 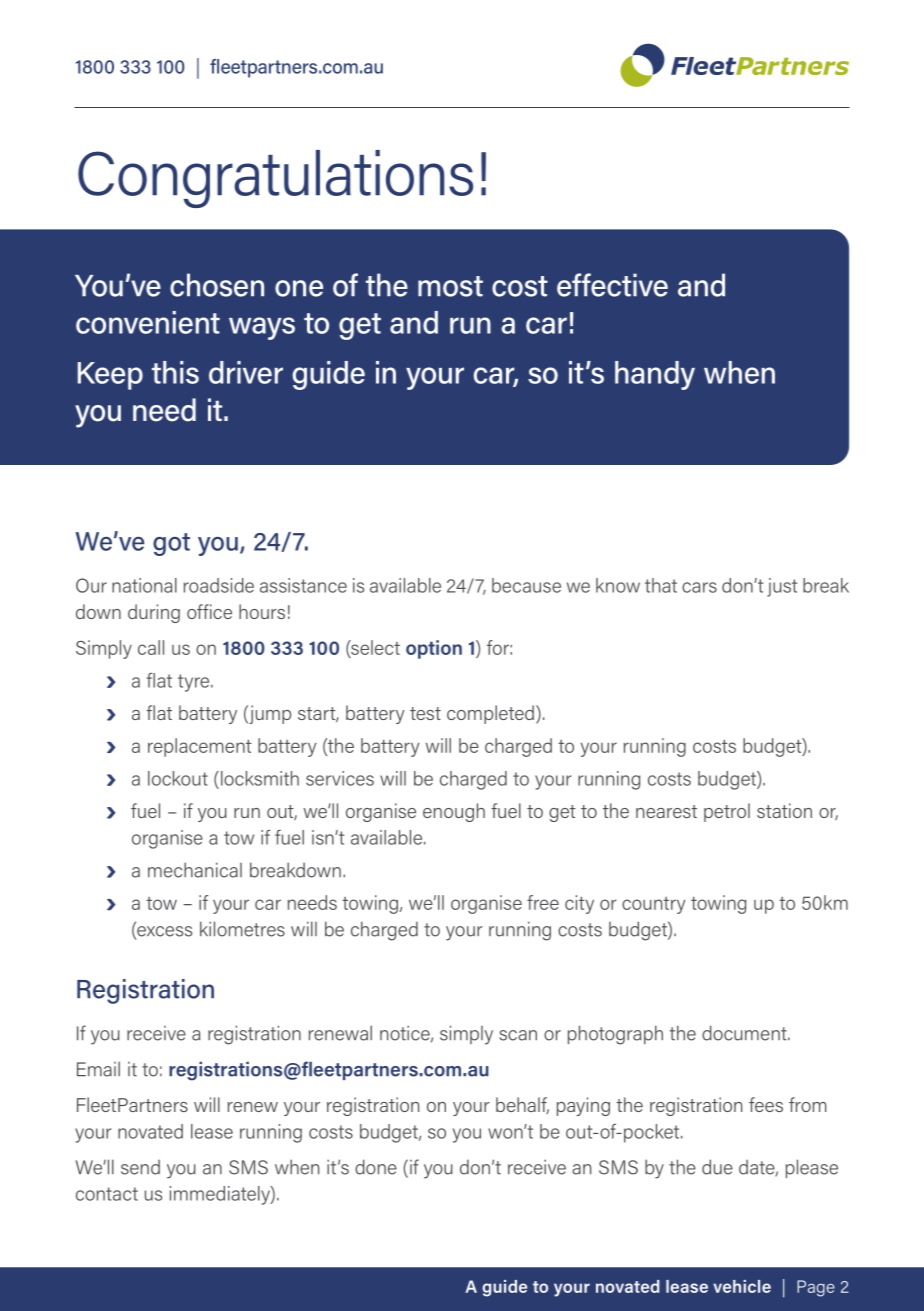 What do you see at coordinates (699, 587) in the page?
I see `cars` at bounding box center [699, 587].
